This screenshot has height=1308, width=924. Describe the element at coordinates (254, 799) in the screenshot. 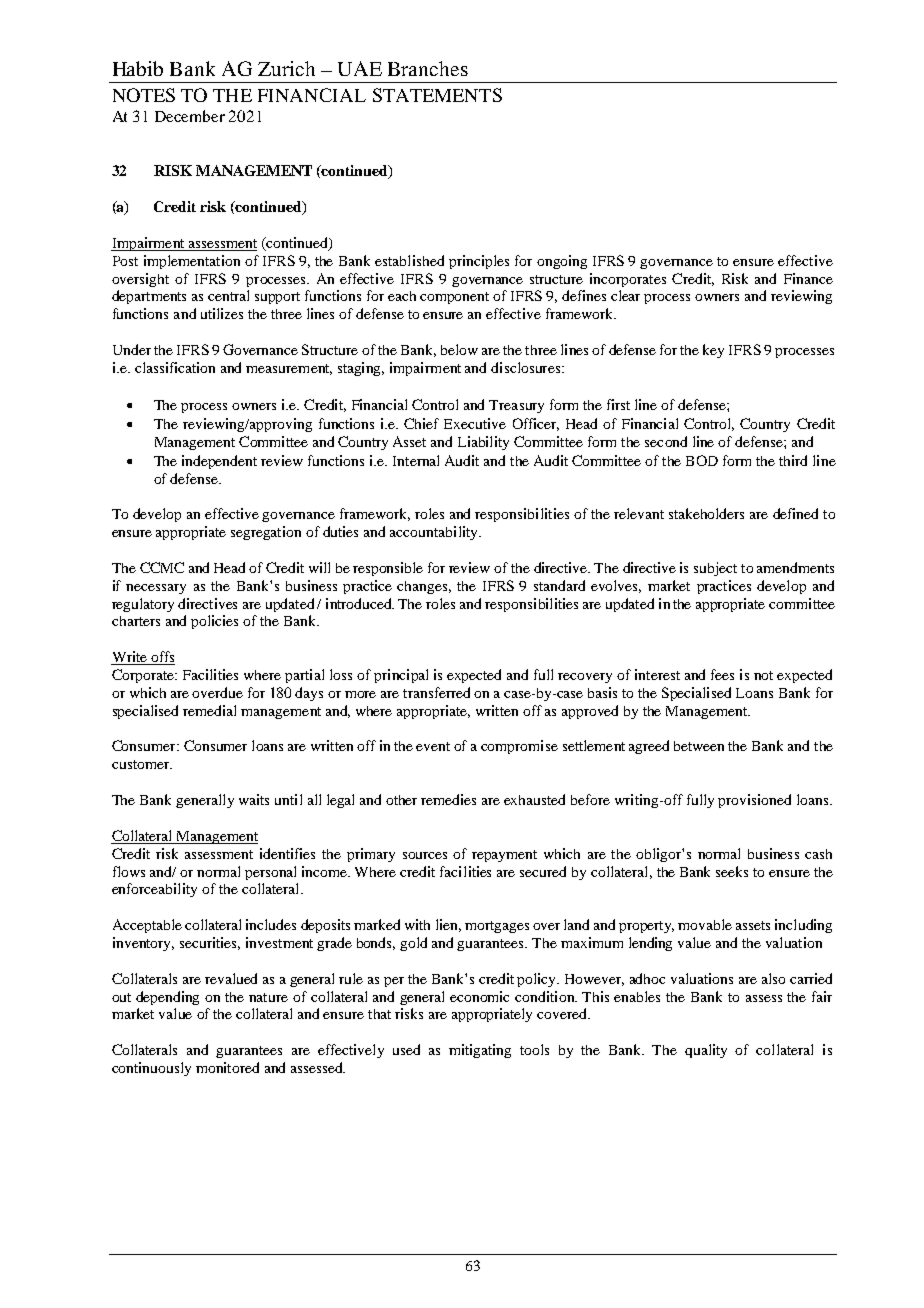

I see `waits` at that location.
